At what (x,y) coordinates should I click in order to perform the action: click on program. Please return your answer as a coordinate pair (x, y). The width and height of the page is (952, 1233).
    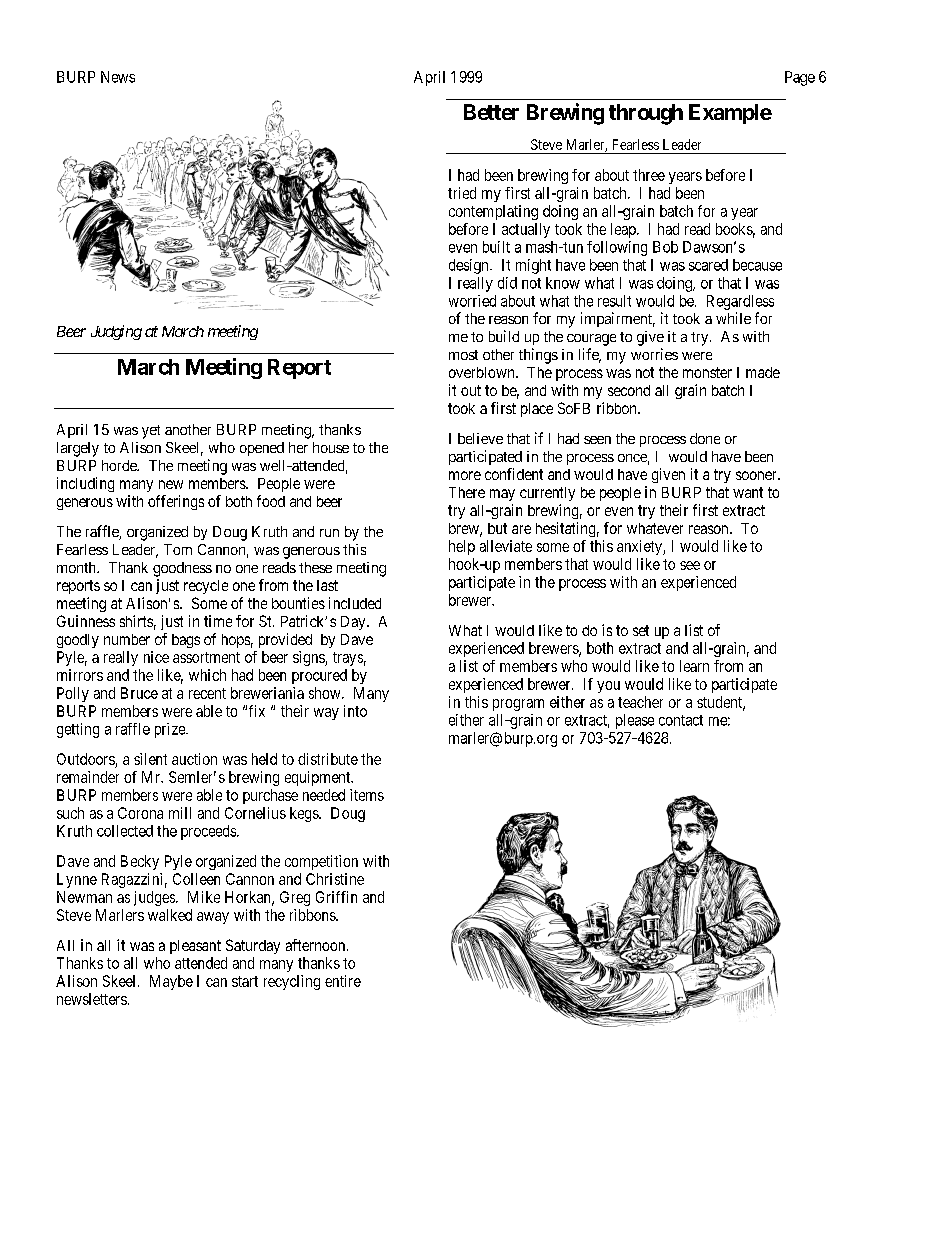
    Looking at the image, I should click on (518, 705).
